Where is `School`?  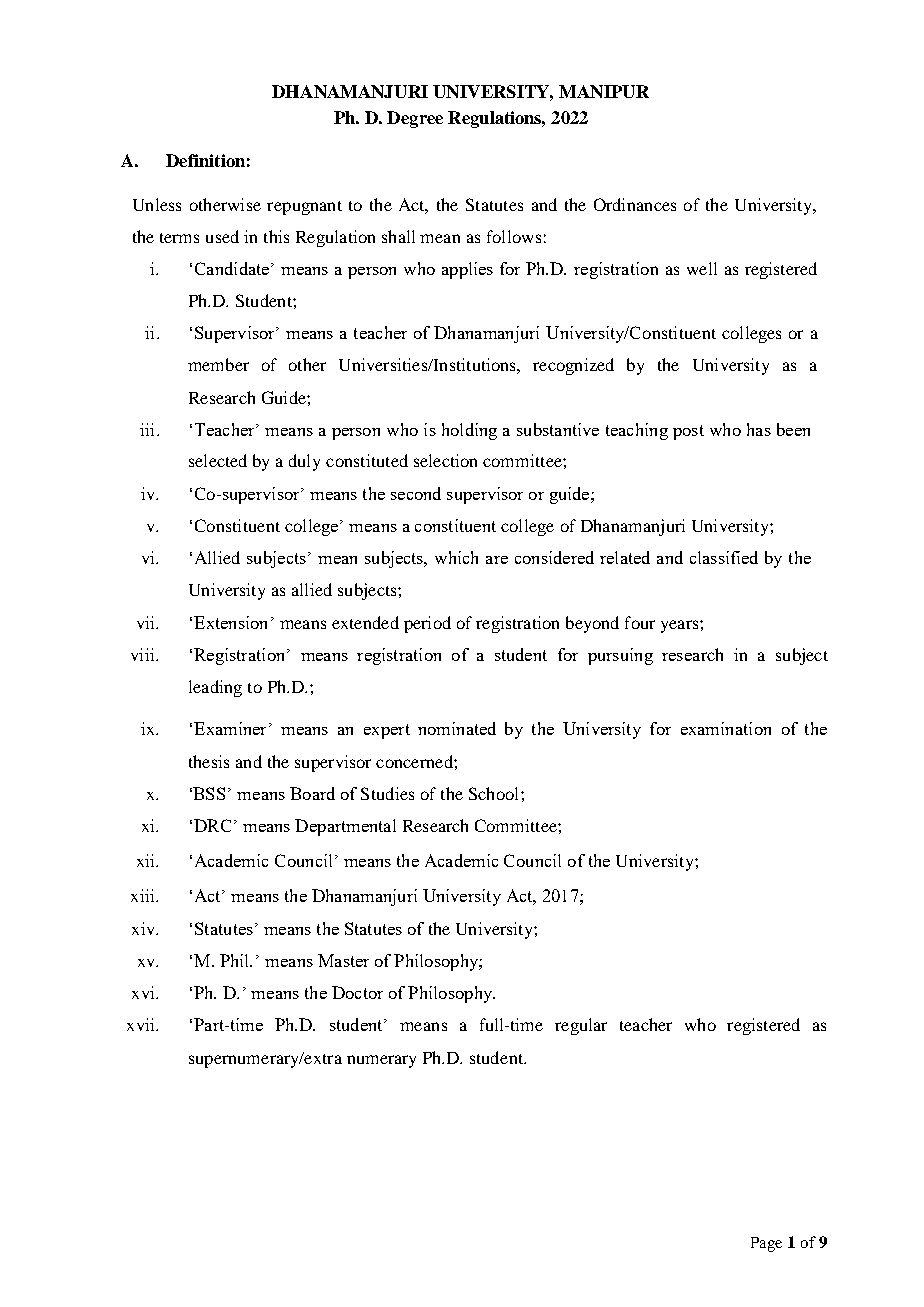
School is located at coordinates (495, 793).
